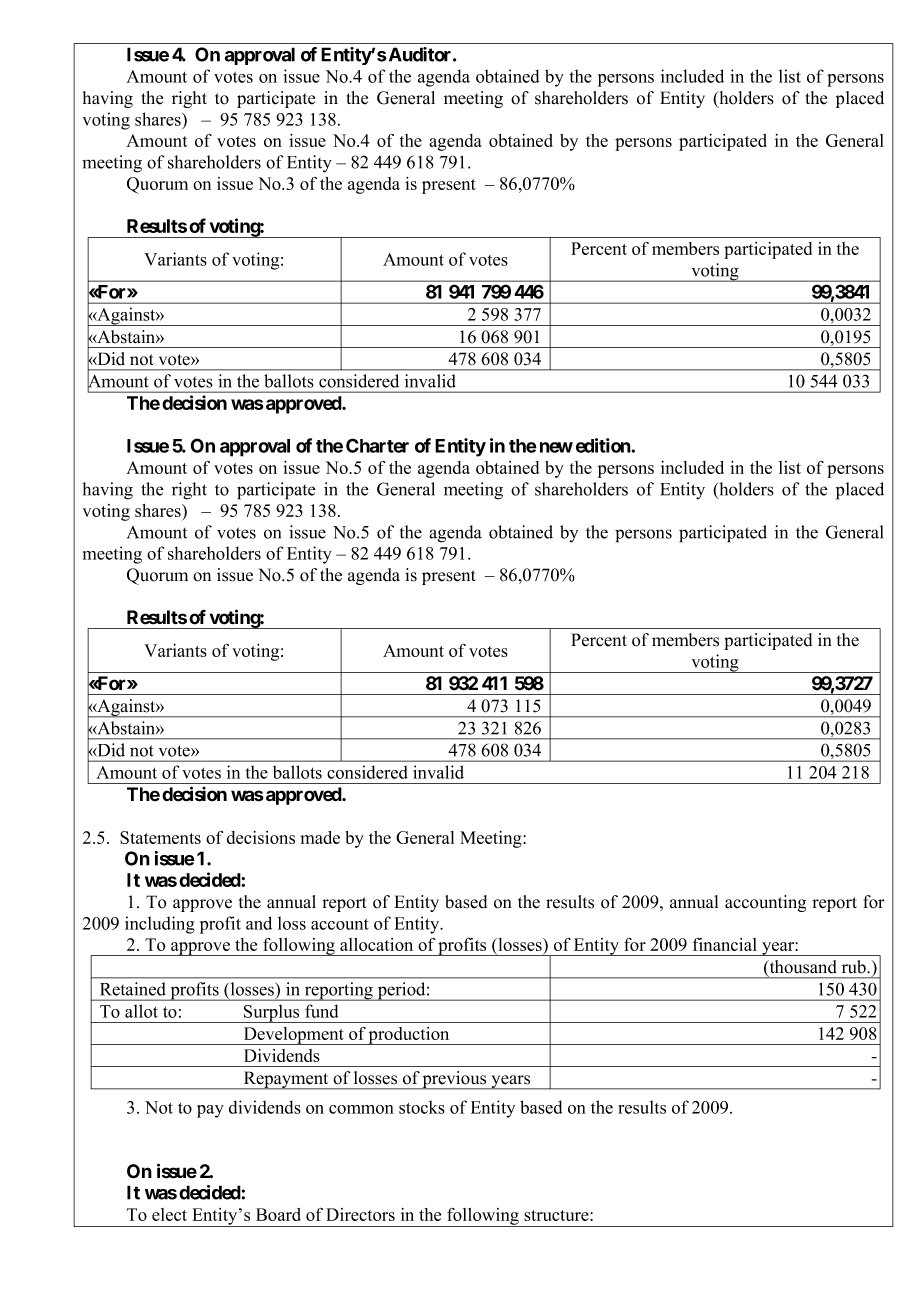 The height and width of the image is (1308, 924). Describe the element at coordinates (725, 944) in the image. I see `financial` at that location.
